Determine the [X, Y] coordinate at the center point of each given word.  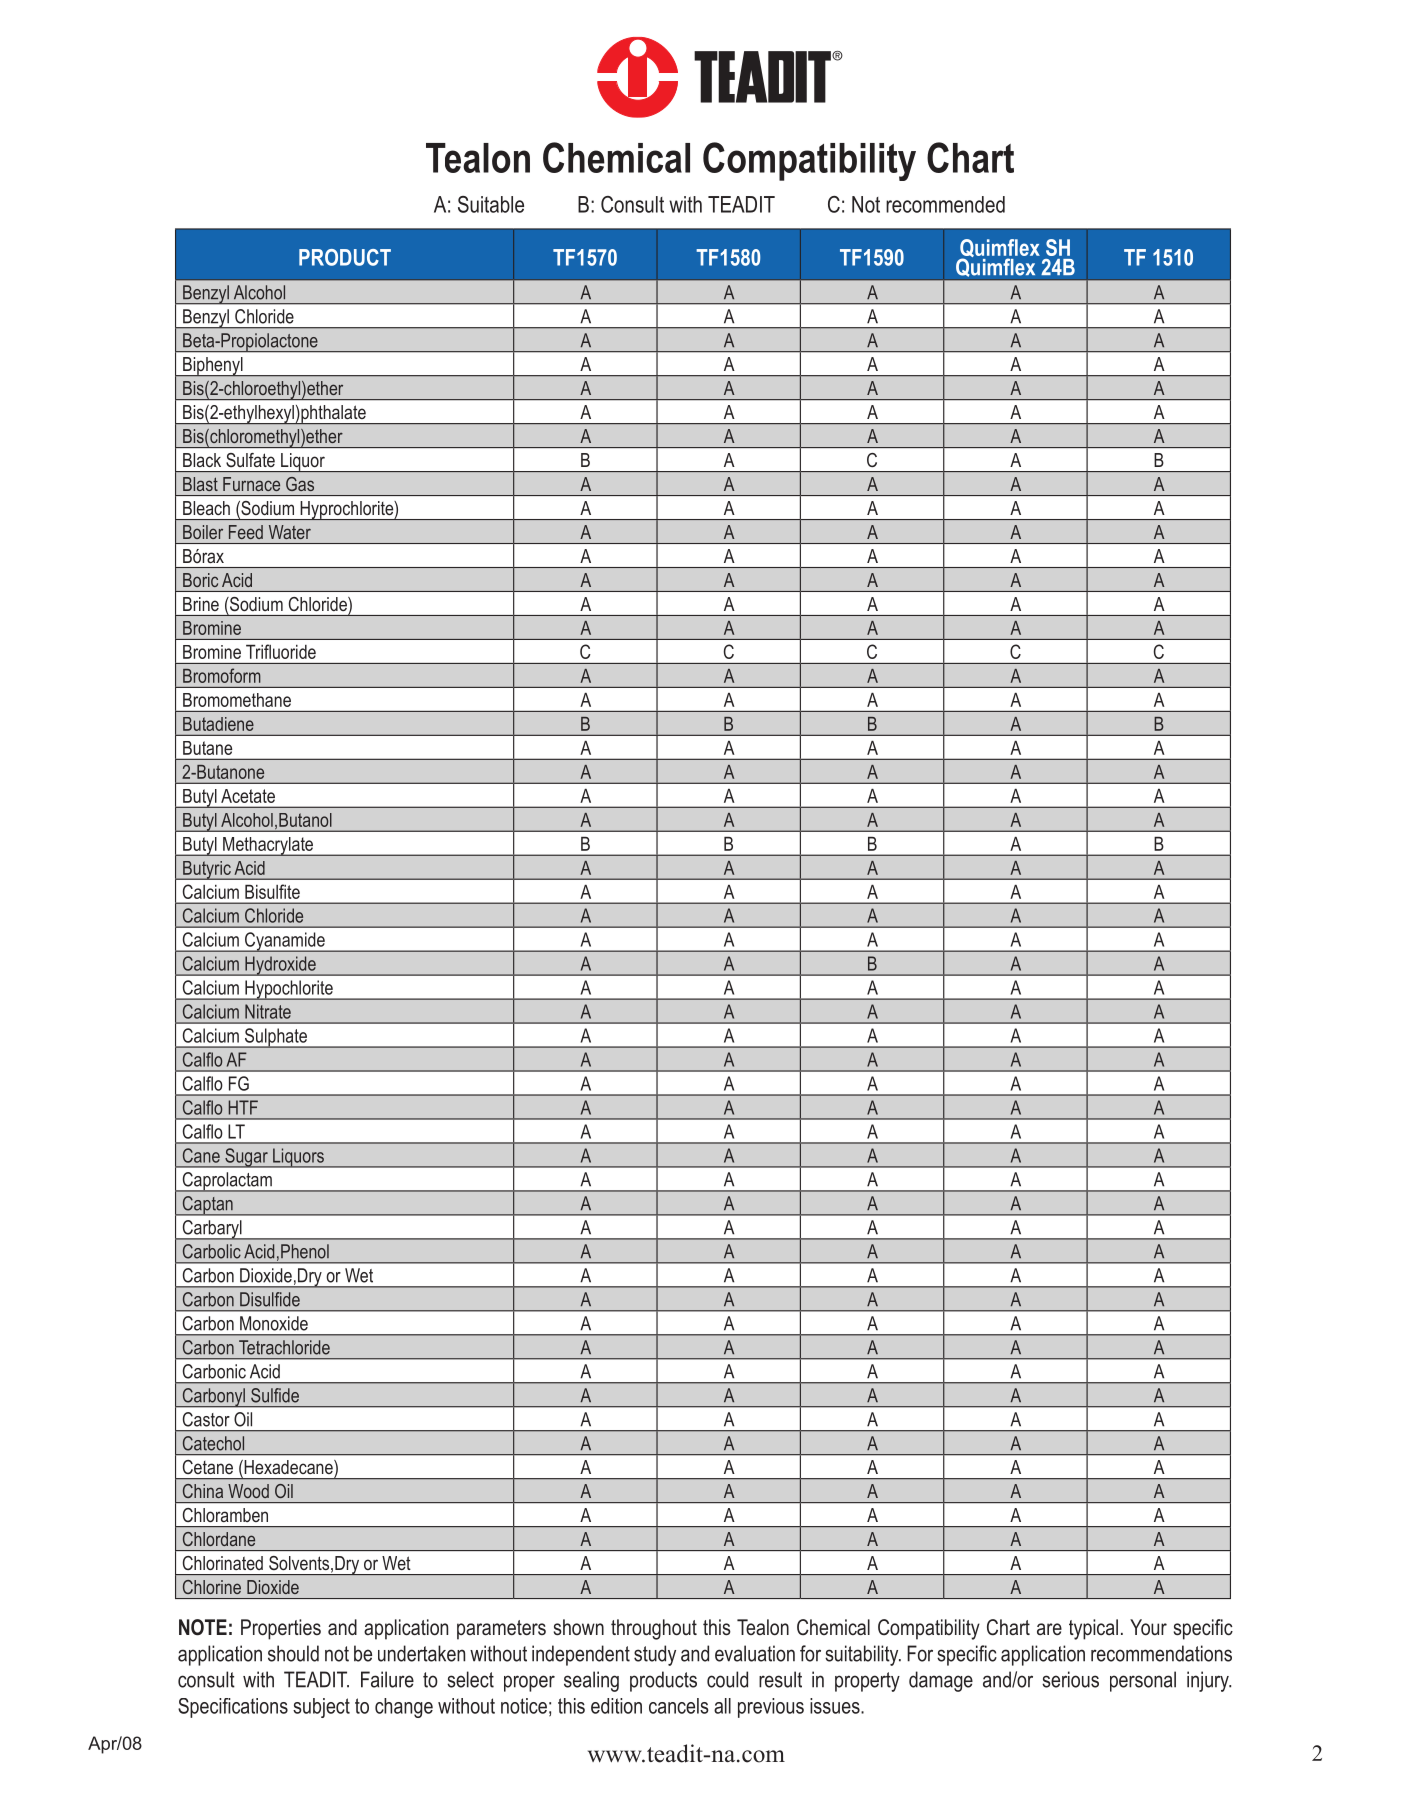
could [727, 1679]
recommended [945, 204]
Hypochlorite [289, 990]
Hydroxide [280, 966]
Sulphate [276, 1038]
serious [1070, 1679]
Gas [300, 484]
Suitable [491, 204]
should [293, 1653]
